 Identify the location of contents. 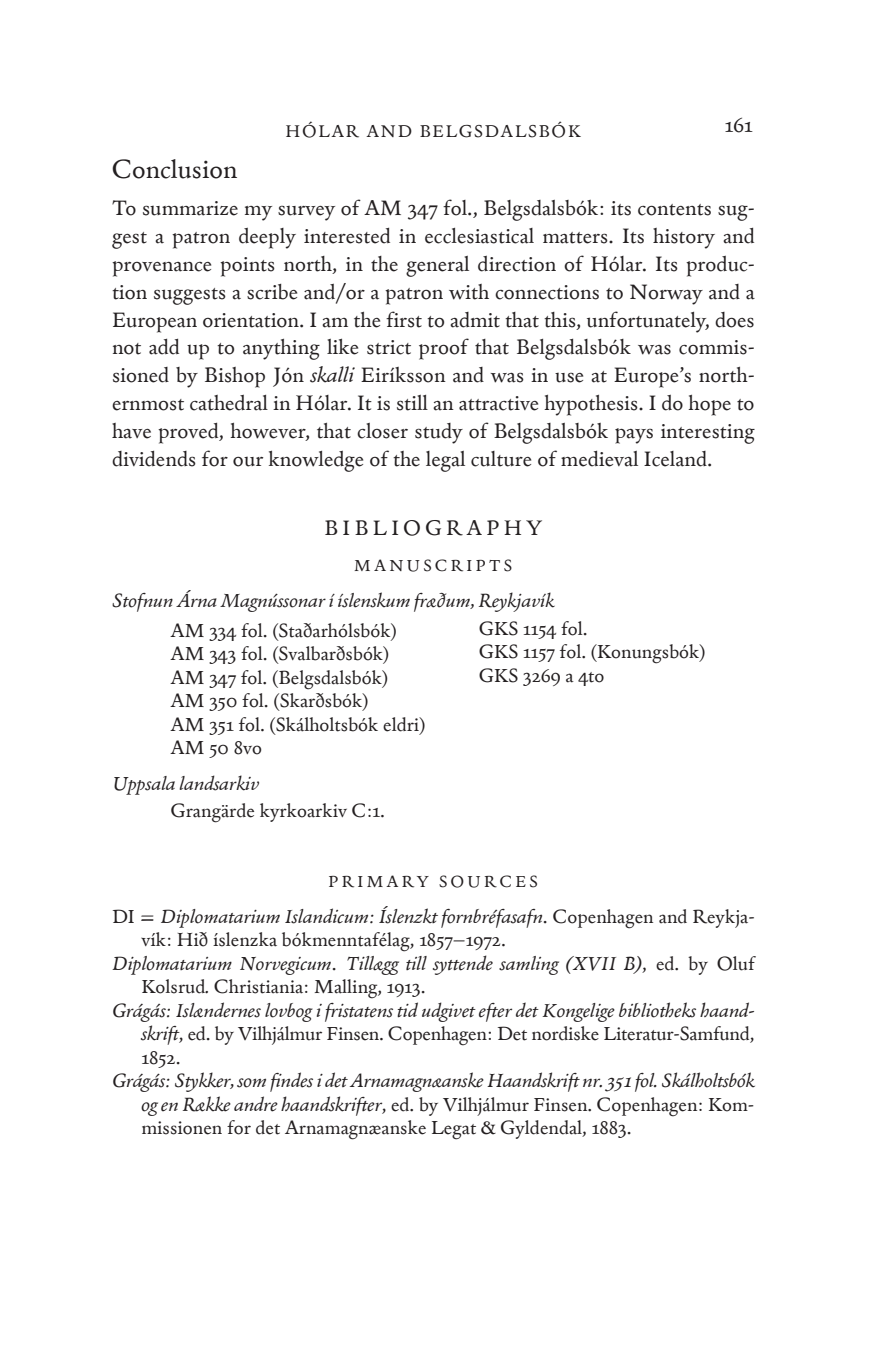
(674, 210).
